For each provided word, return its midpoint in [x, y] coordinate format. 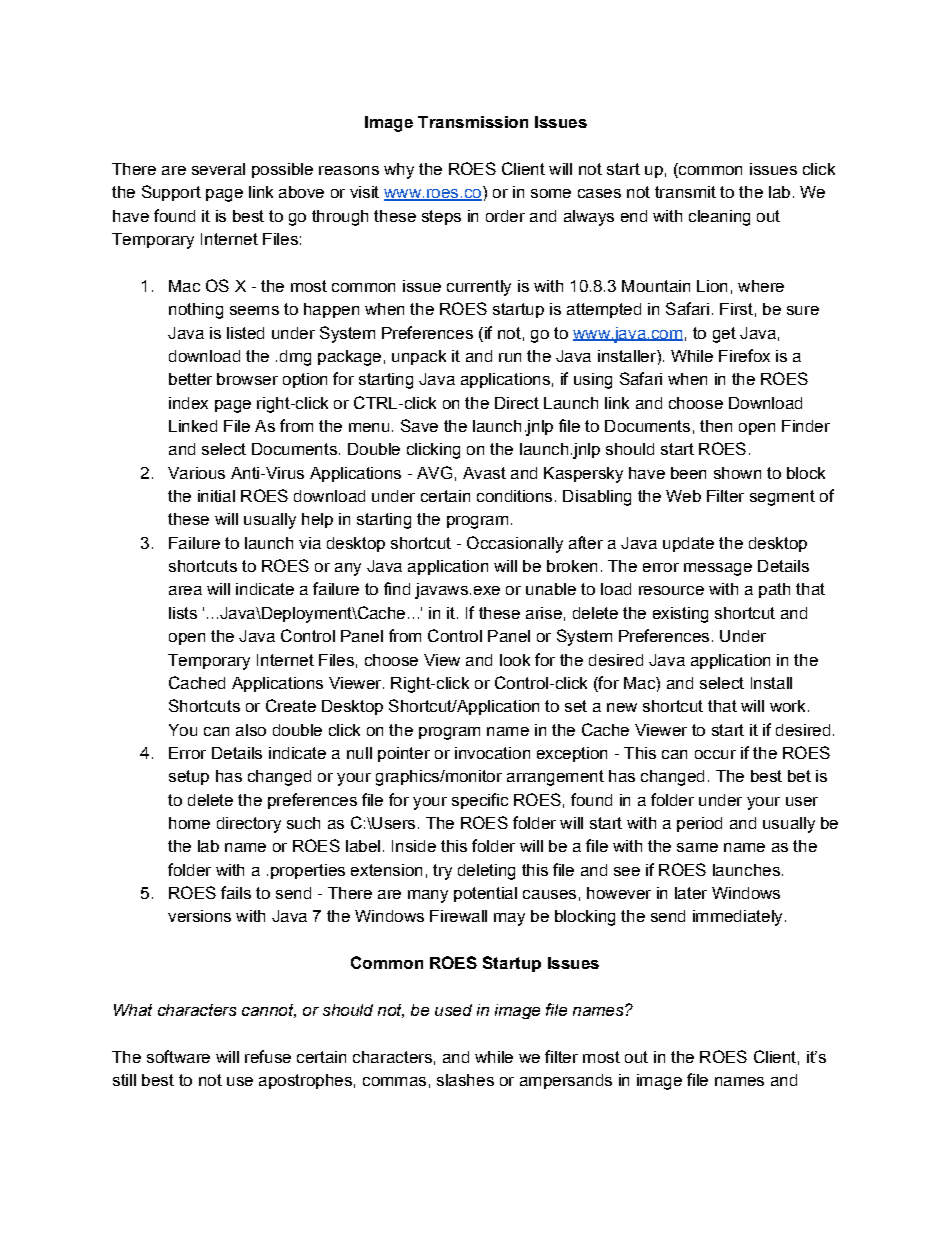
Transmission [473, 122]
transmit [685, 192]
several [218, 169]
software [178, 1056]
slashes [465, 1080]
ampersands [566, 1081]
